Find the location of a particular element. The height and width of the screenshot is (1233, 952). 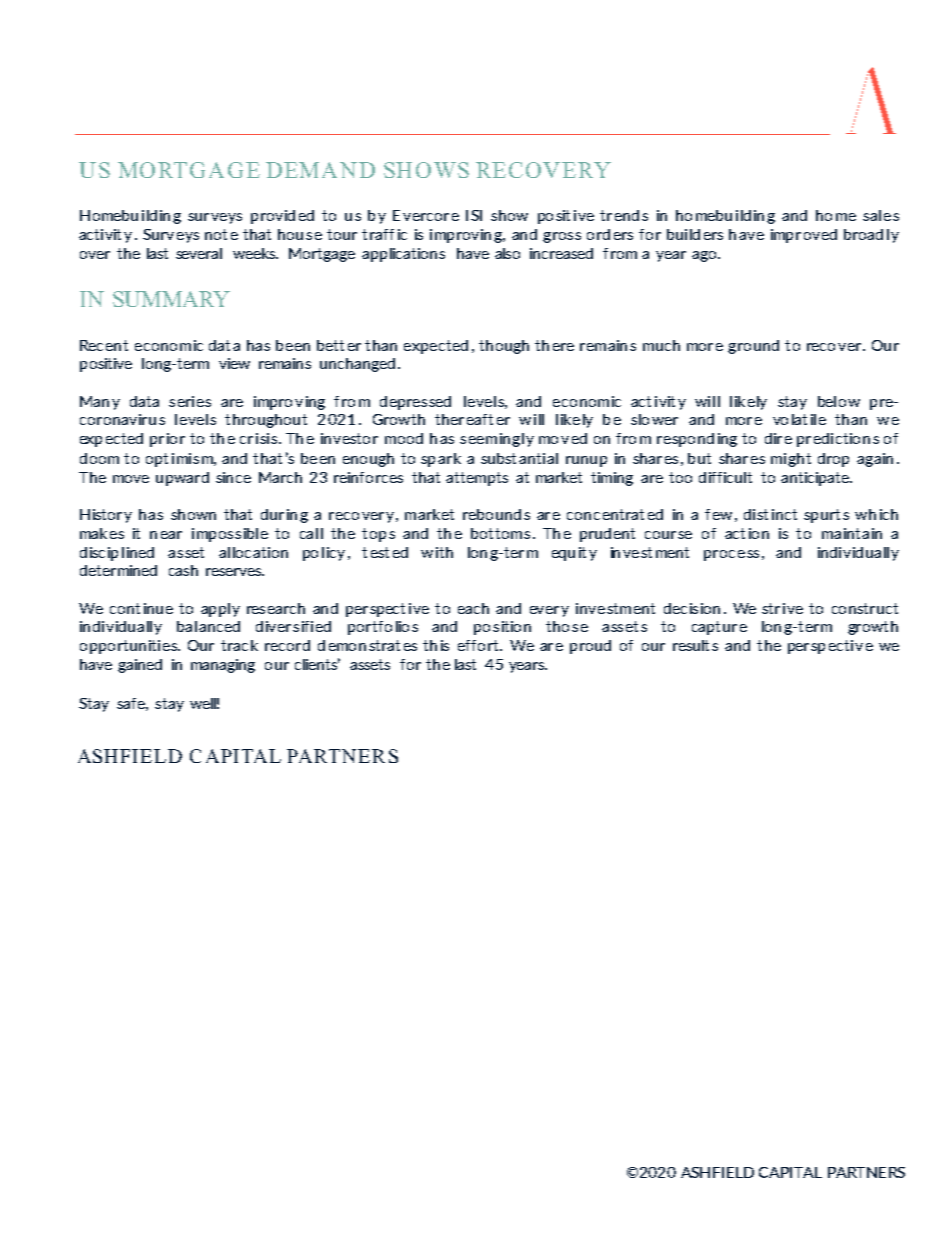

end is located at coordinates (627, 215).
